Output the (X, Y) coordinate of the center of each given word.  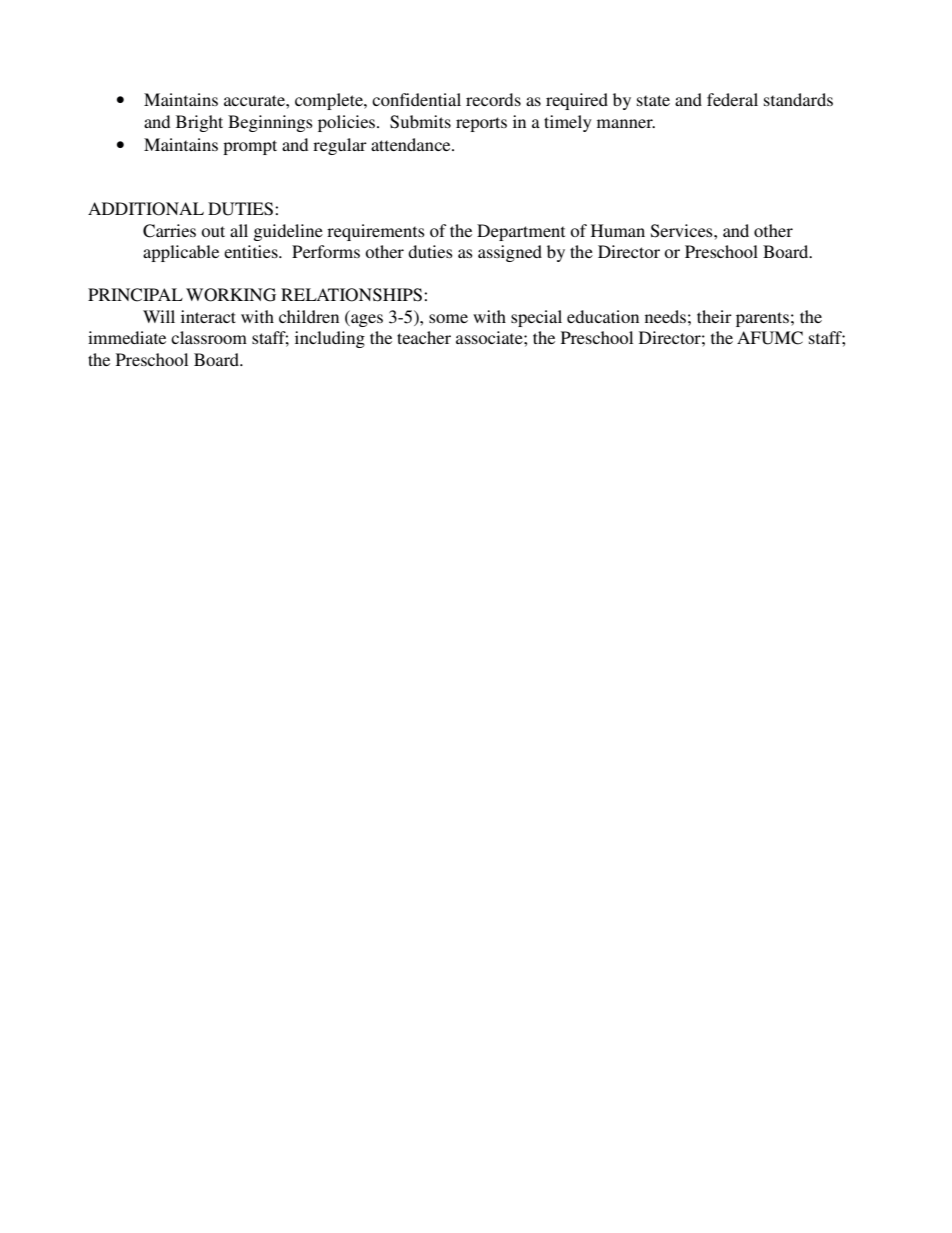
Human (618, 230)
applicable (181, 253)
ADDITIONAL (146, 209)
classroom (209, 337)
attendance (412, 144)
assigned (510, 253)
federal (732, 99)
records (493, 99)
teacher (424, 337)
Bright (199, 123)
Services (683, 231)
